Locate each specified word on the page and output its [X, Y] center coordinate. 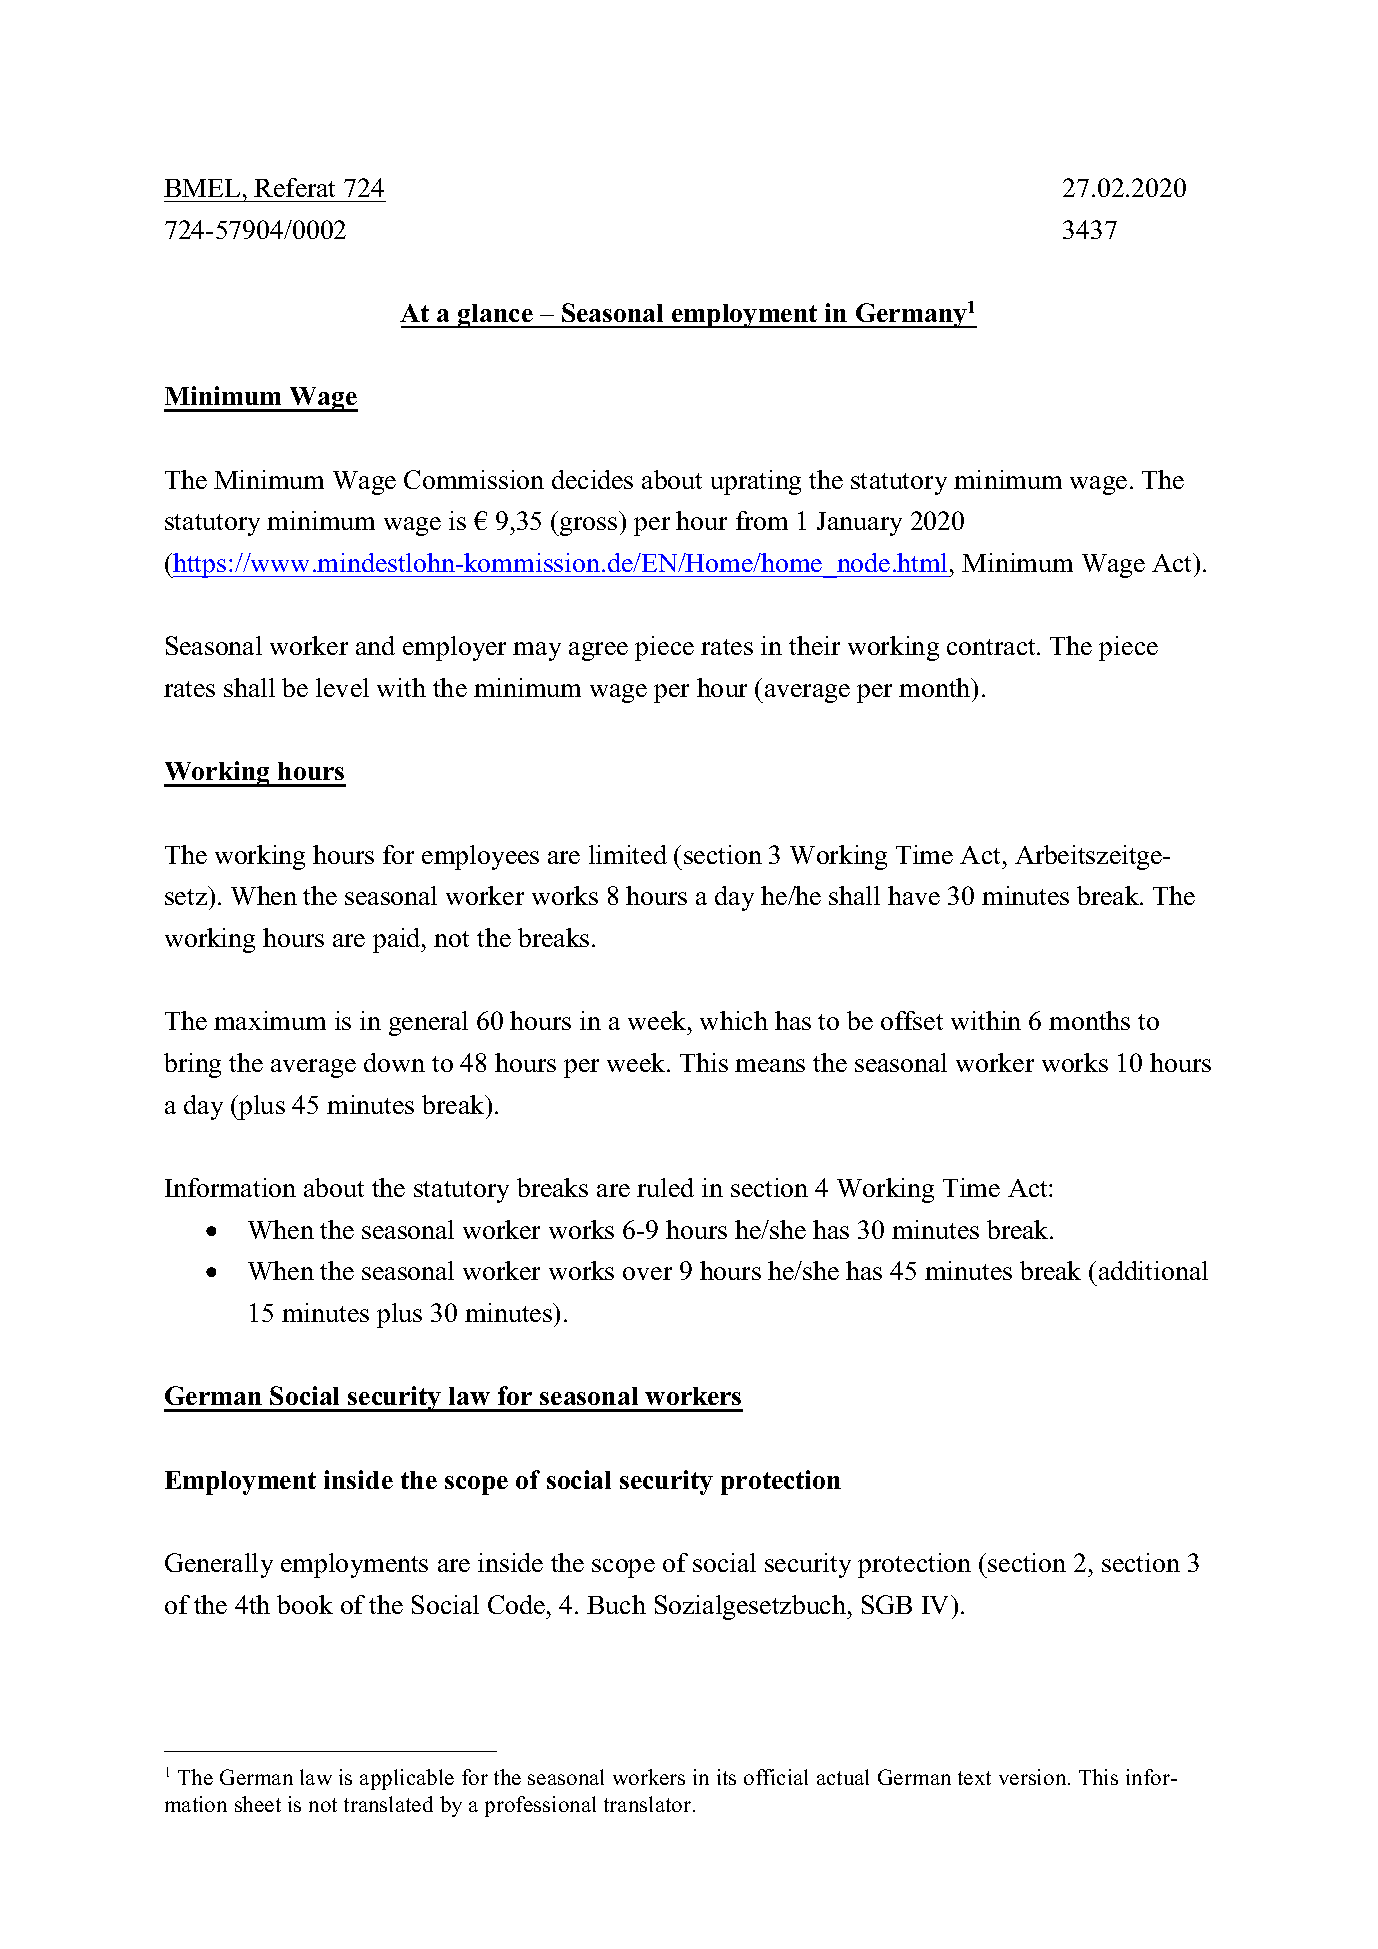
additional [1153, 1270]
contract [992, 647]
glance [495, 316]
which [734, 1020]
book [305, 1604]
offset [912, 1020]
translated [388, 1804]
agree [598, 651]
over [647, 1273]
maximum [270, 1020]
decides [592, 479]
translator [647, 1804]
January [859, 524]
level [342, 687]
